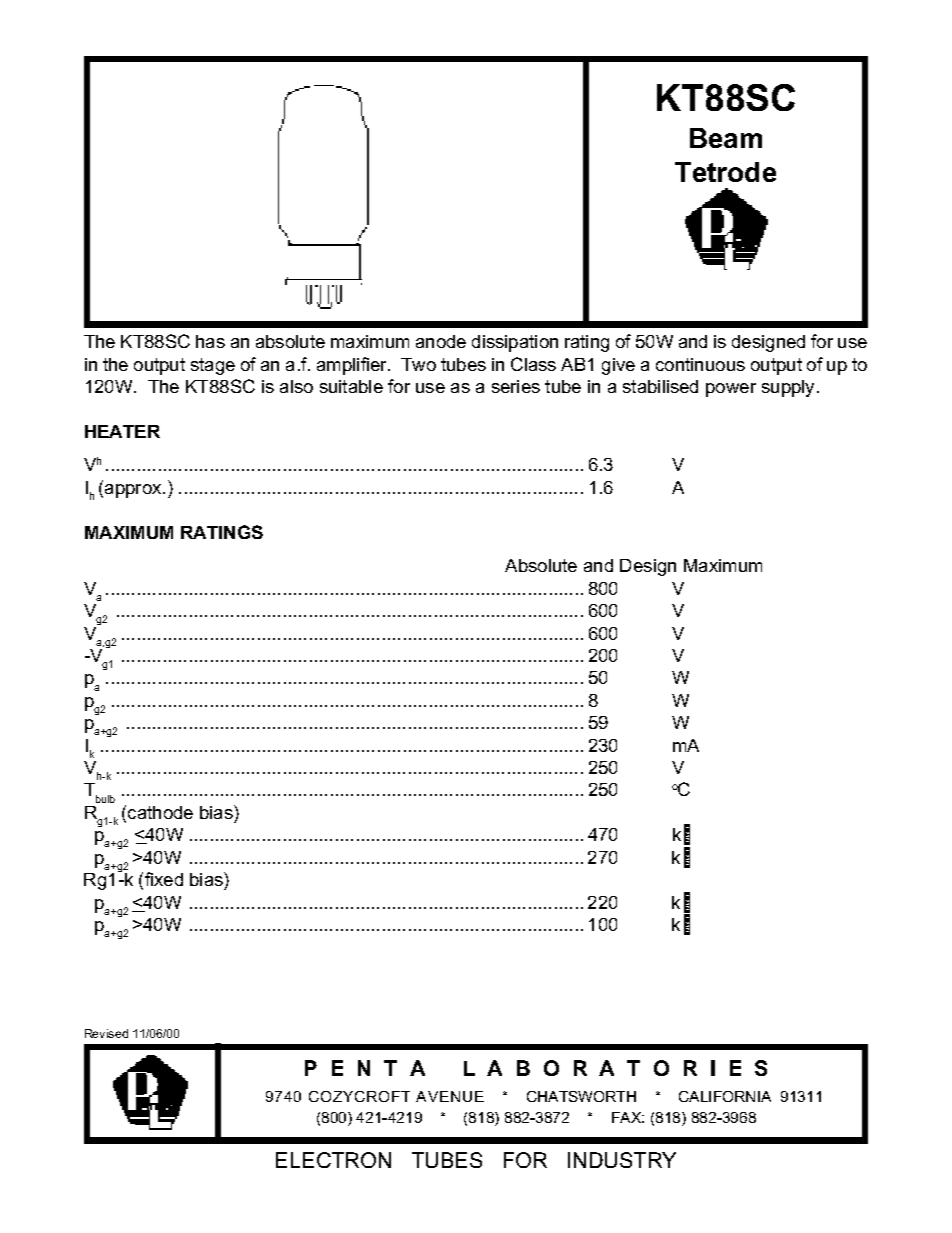  What do you see at coordinates (450, 1096) in the image?
I see `AVENUE` at bounding box center [450, 1096].
